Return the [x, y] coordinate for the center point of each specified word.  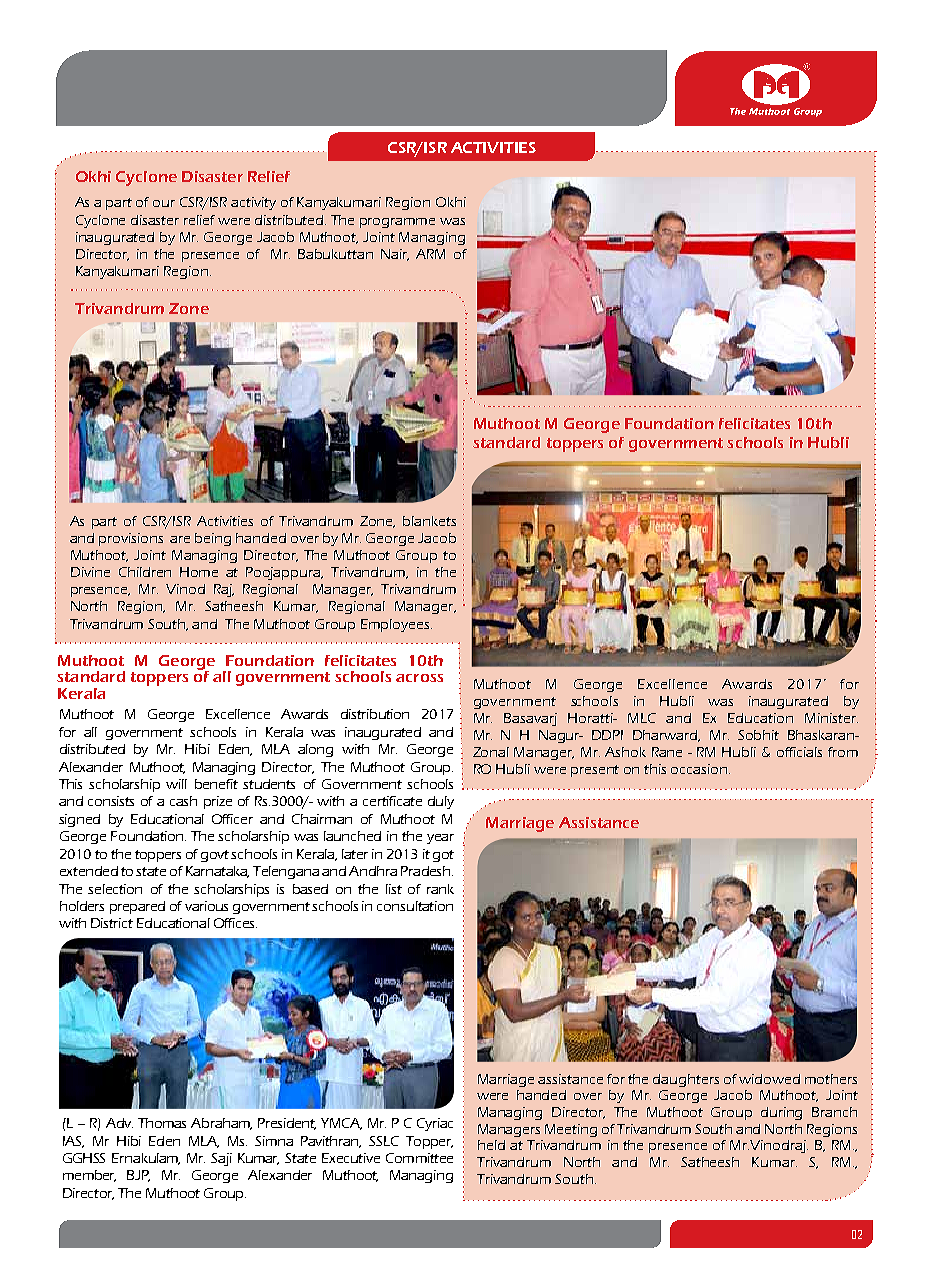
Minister [831, 718]
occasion [700, 769]
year [440, 839]
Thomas [162, 1123]
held [491, 1145]
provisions [131, 539]
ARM [430, 254]
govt [215, 856]
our [164, 203]
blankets [429, 521]
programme [397, 223]
